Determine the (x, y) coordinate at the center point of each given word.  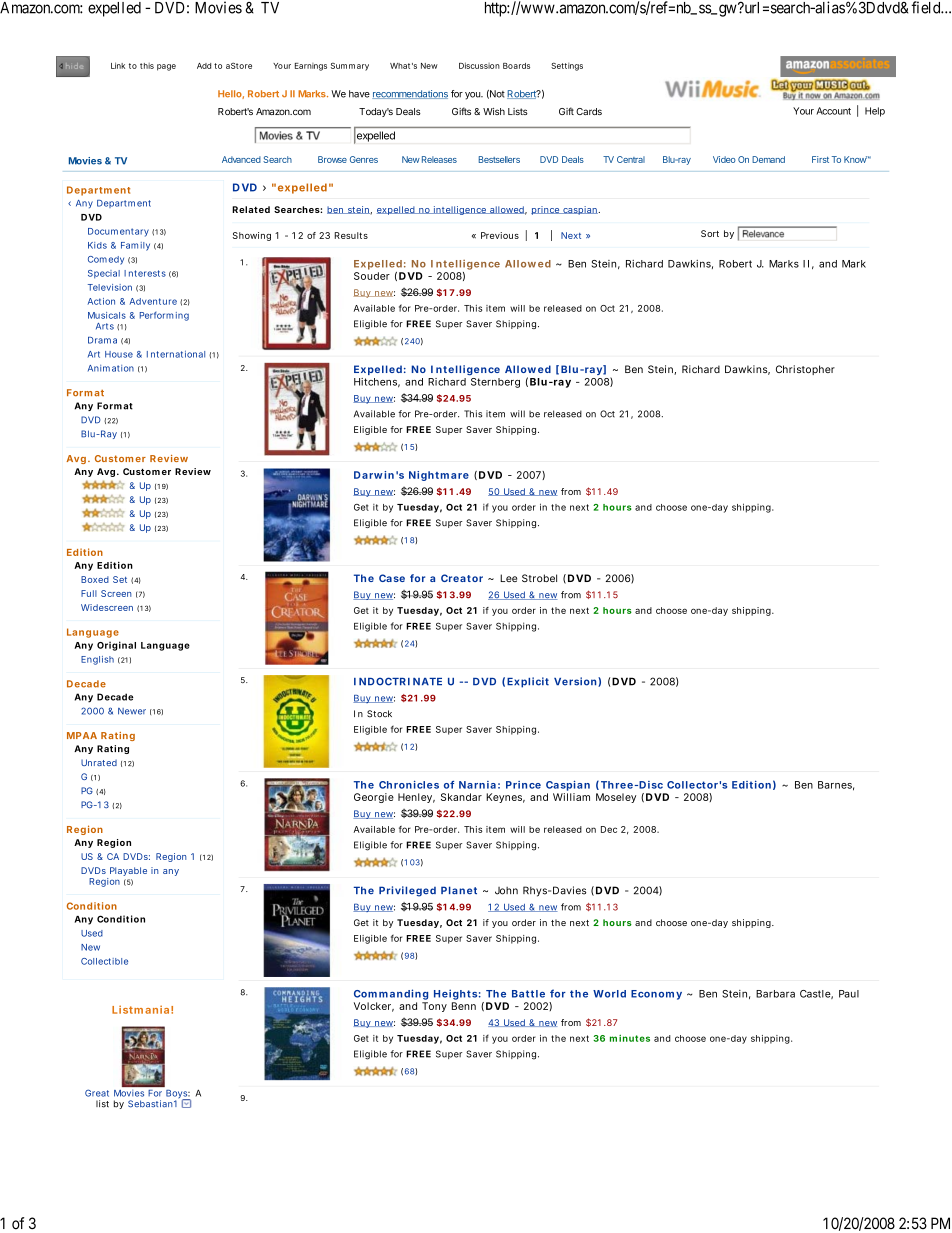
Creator (462, 578)
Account (833, 111)
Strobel (539, 578)
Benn (464, 1006)
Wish (494, 111)
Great (97, 1093)
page (166, 67)
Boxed (95, 579)
